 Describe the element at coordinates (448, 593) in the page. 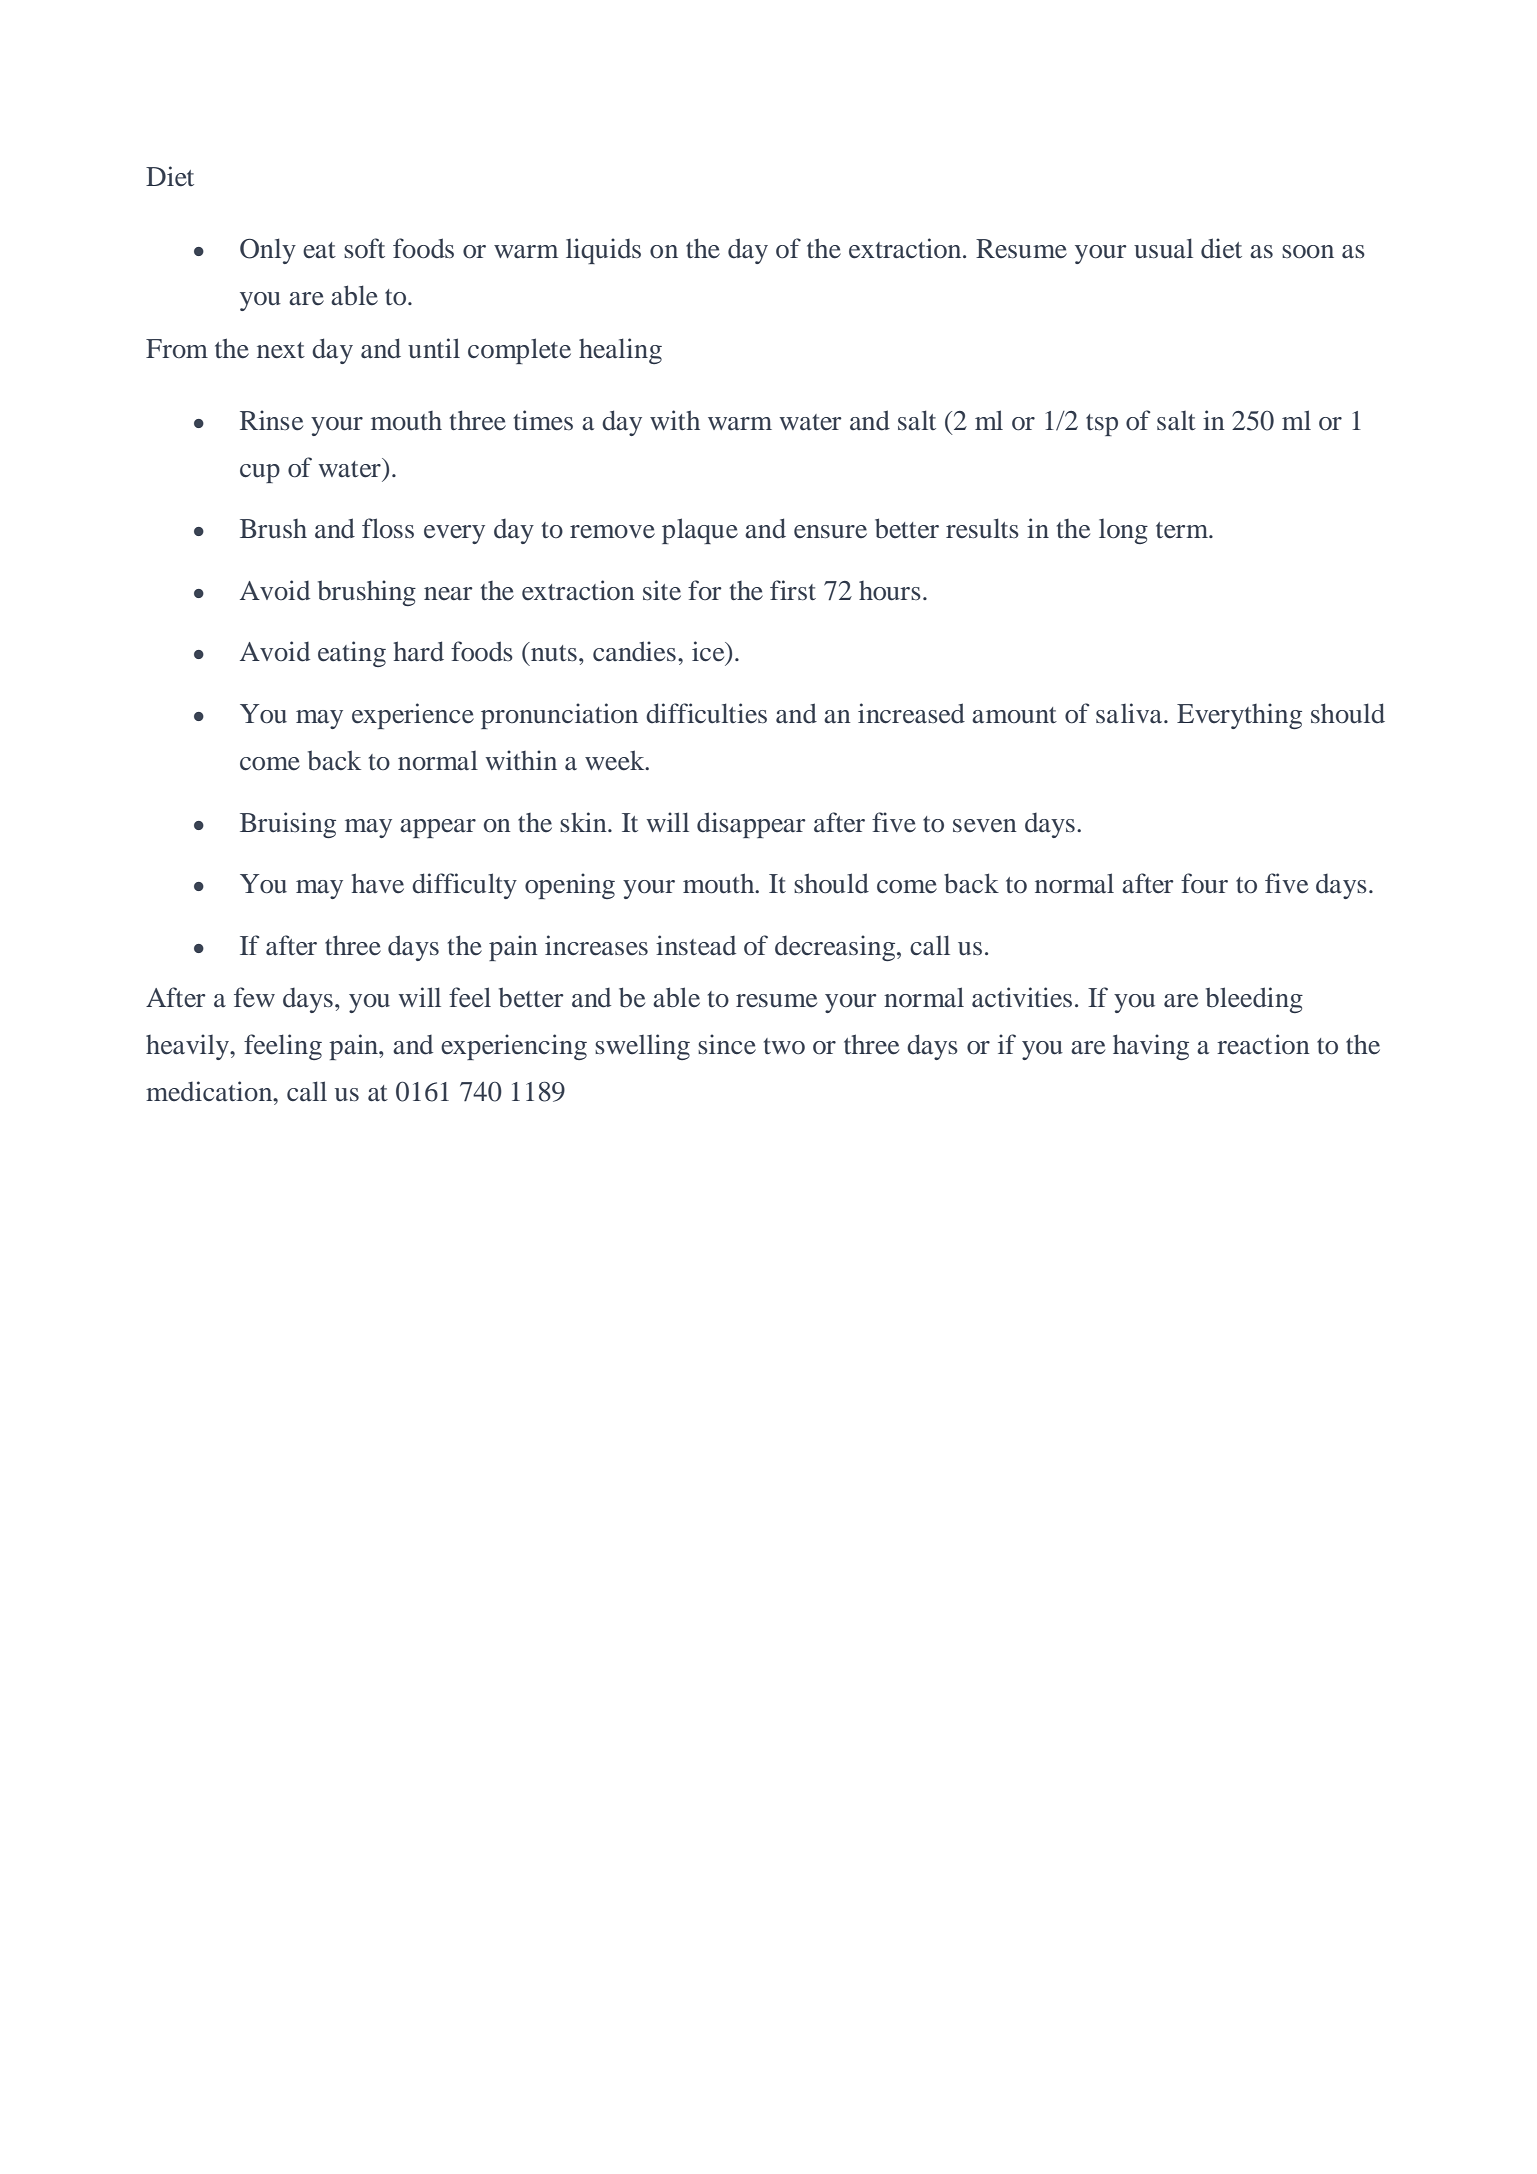

I see `near` at that location.
